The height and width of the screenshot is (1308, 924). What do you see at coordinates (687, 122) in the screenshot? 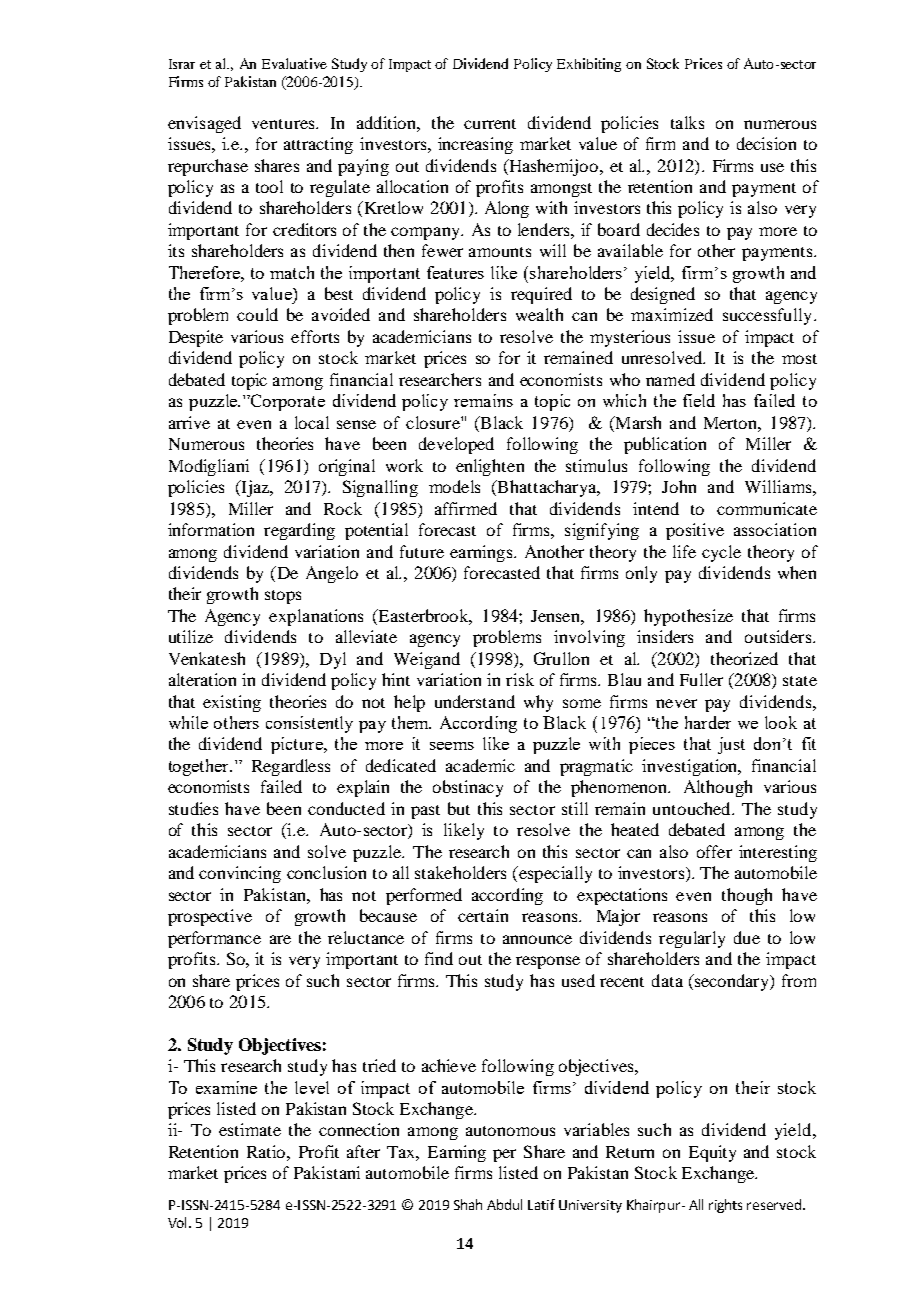
I see `talks` at bounding box center [687, 122].
